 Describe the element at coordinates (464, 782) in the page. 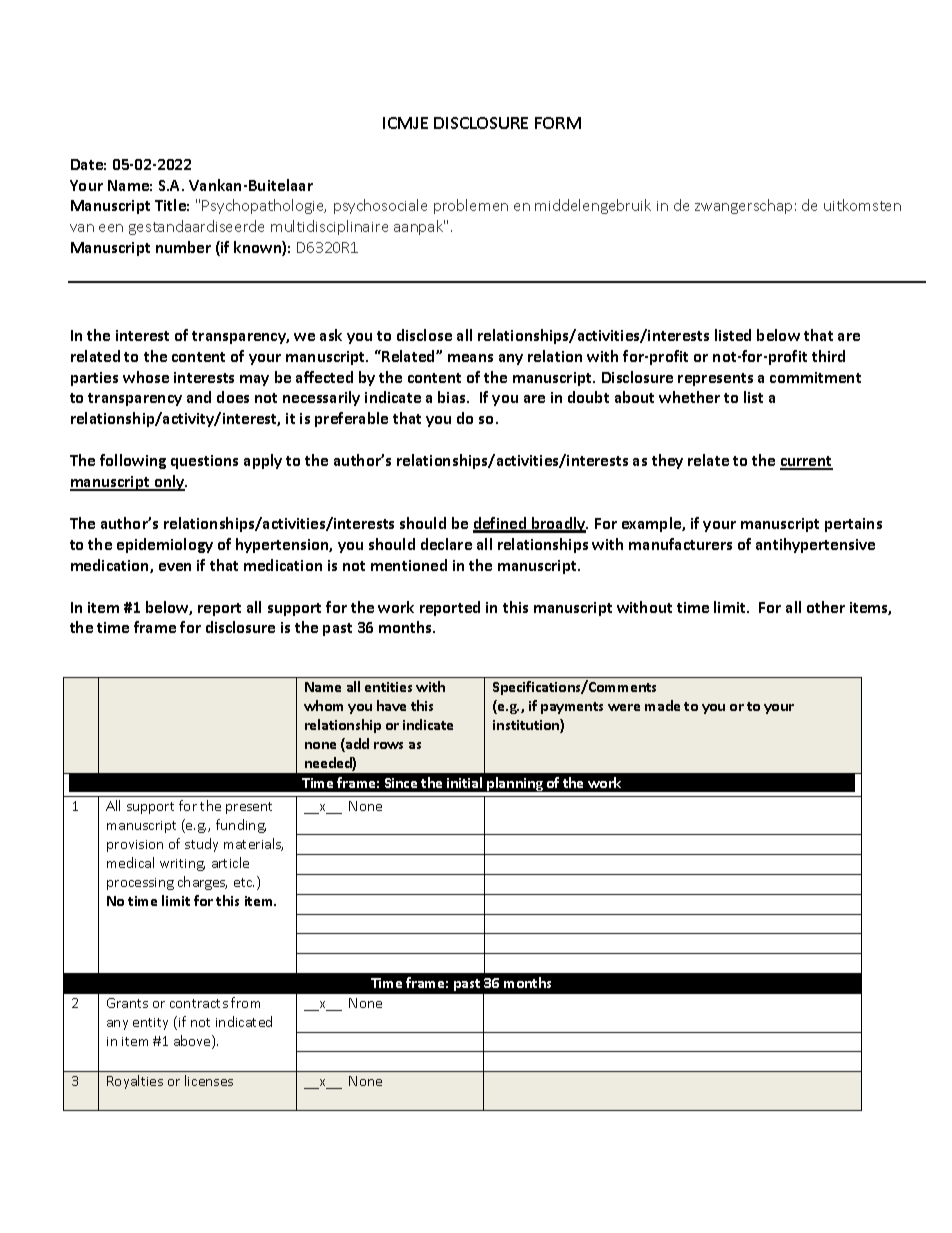

I see `initial` at that location.
